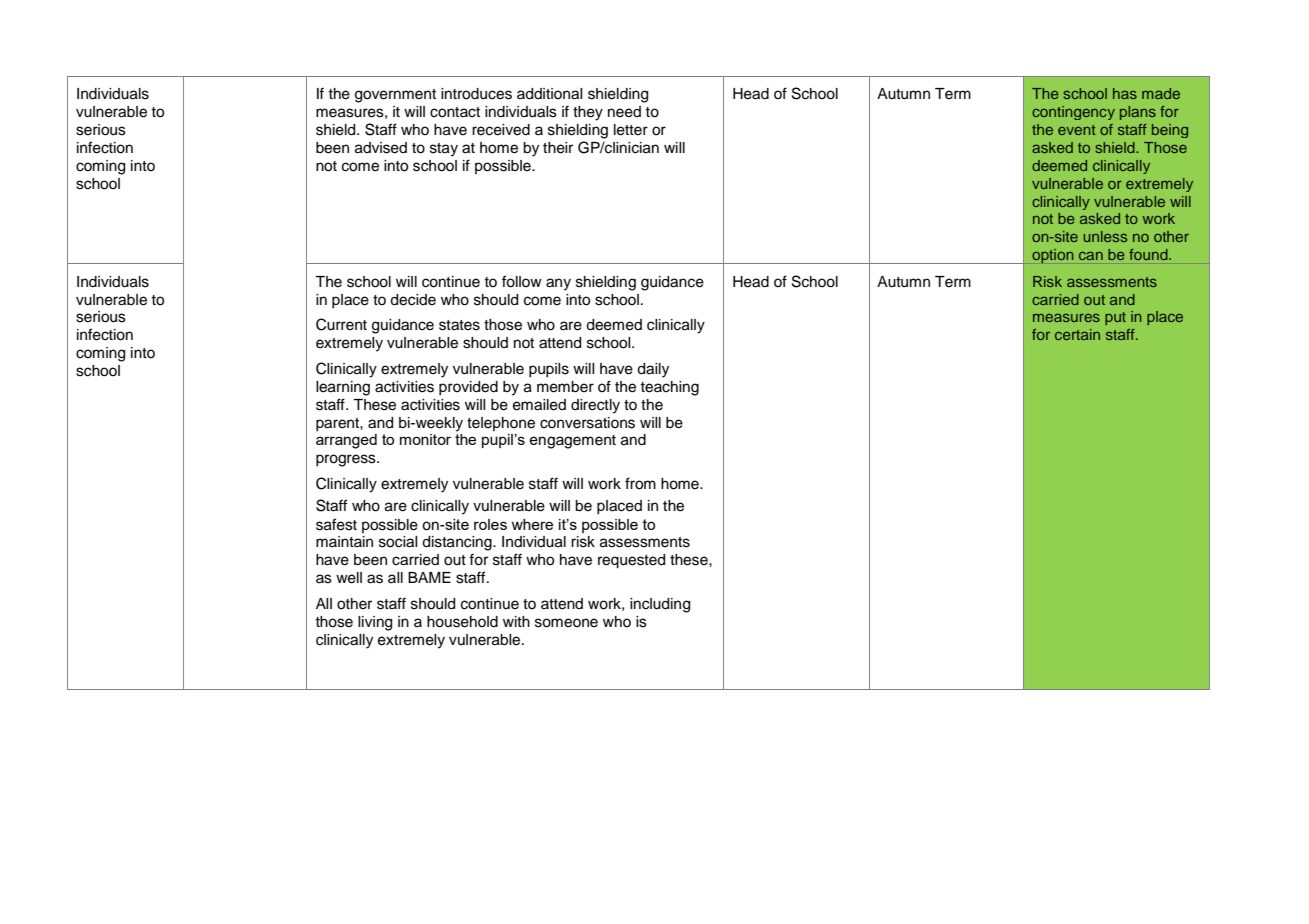  I want to click on household, so click(462, 622).
